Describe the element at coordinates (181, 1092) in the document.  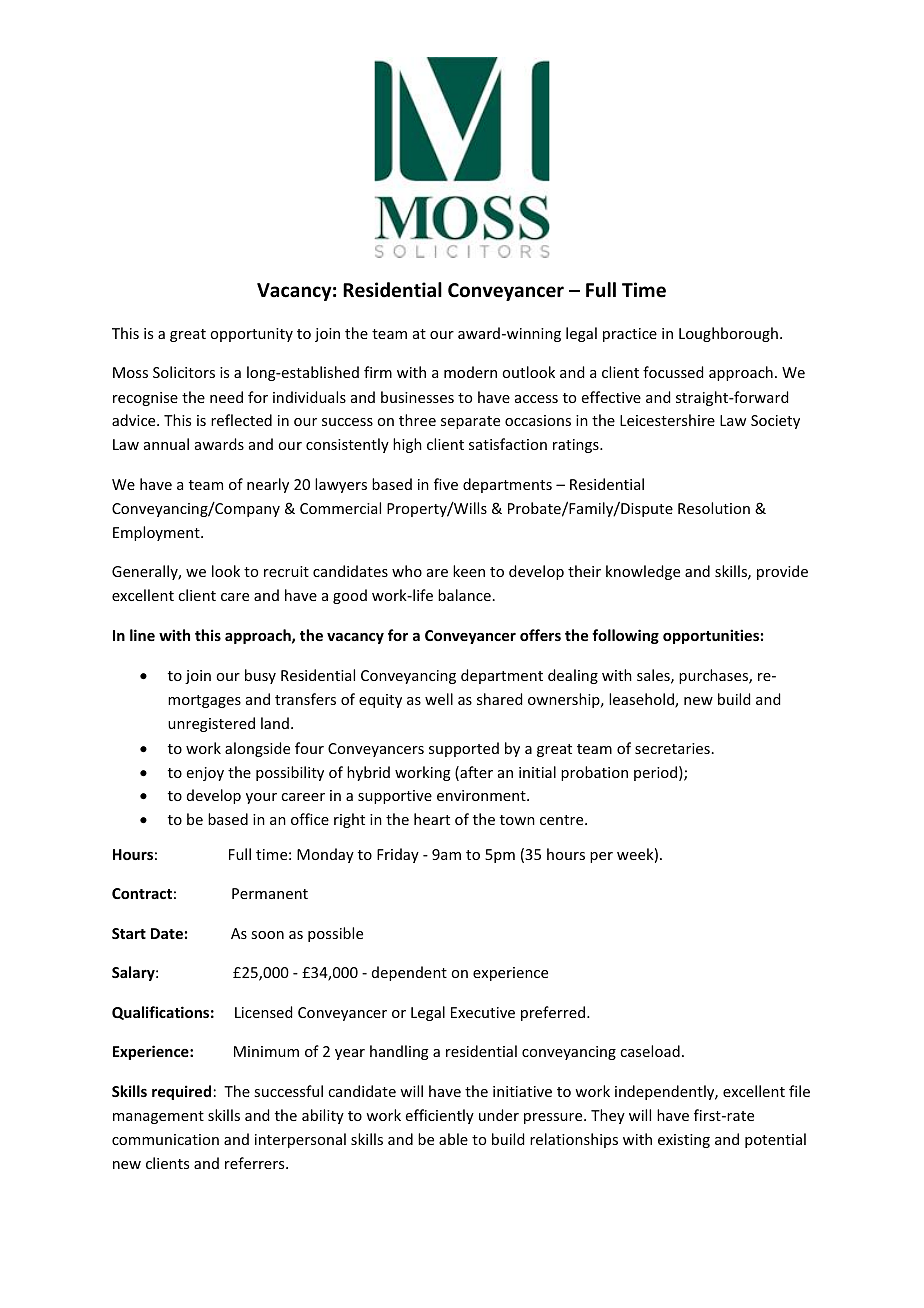
I see `required` at that location.
